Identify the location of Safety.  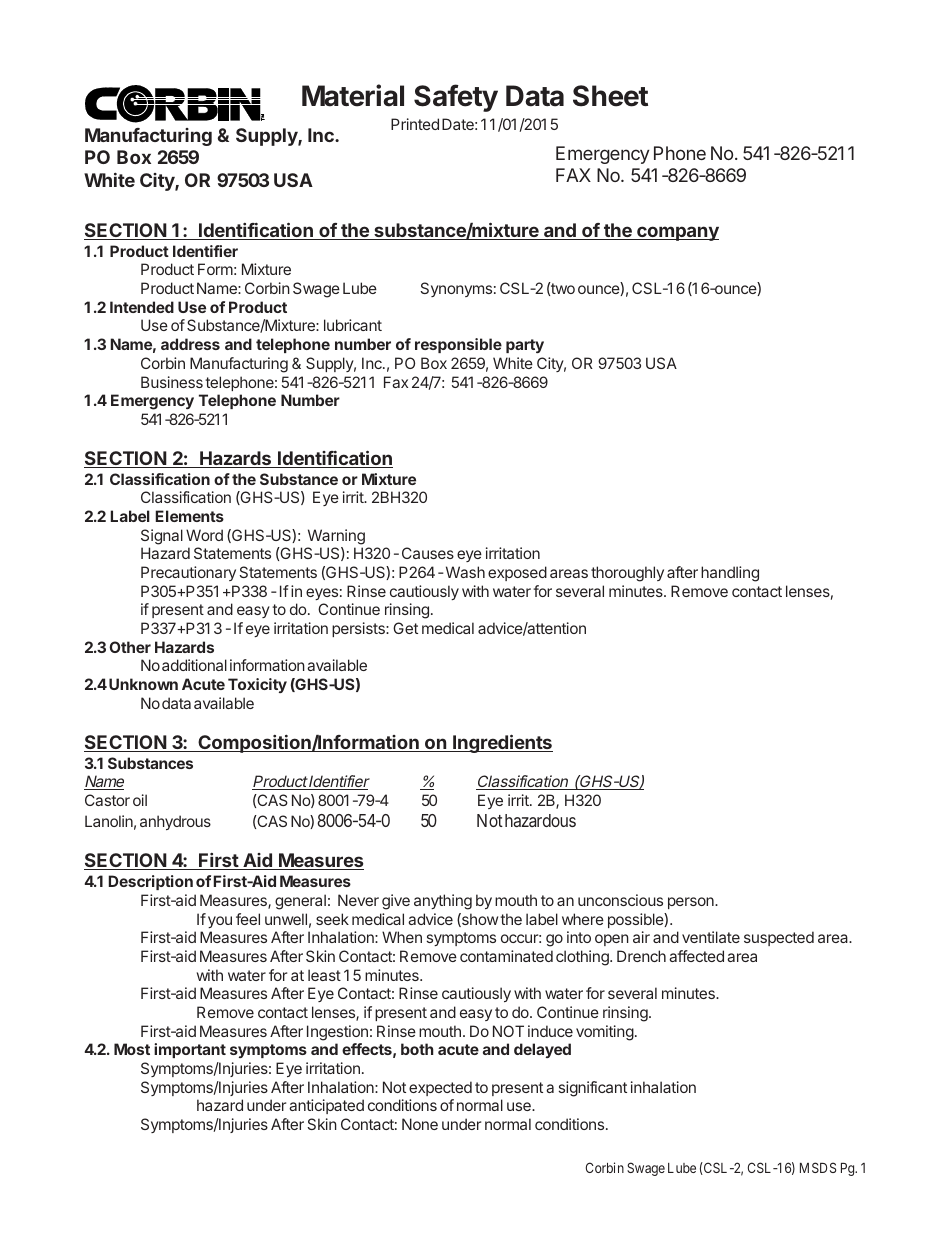
(456, 98).
